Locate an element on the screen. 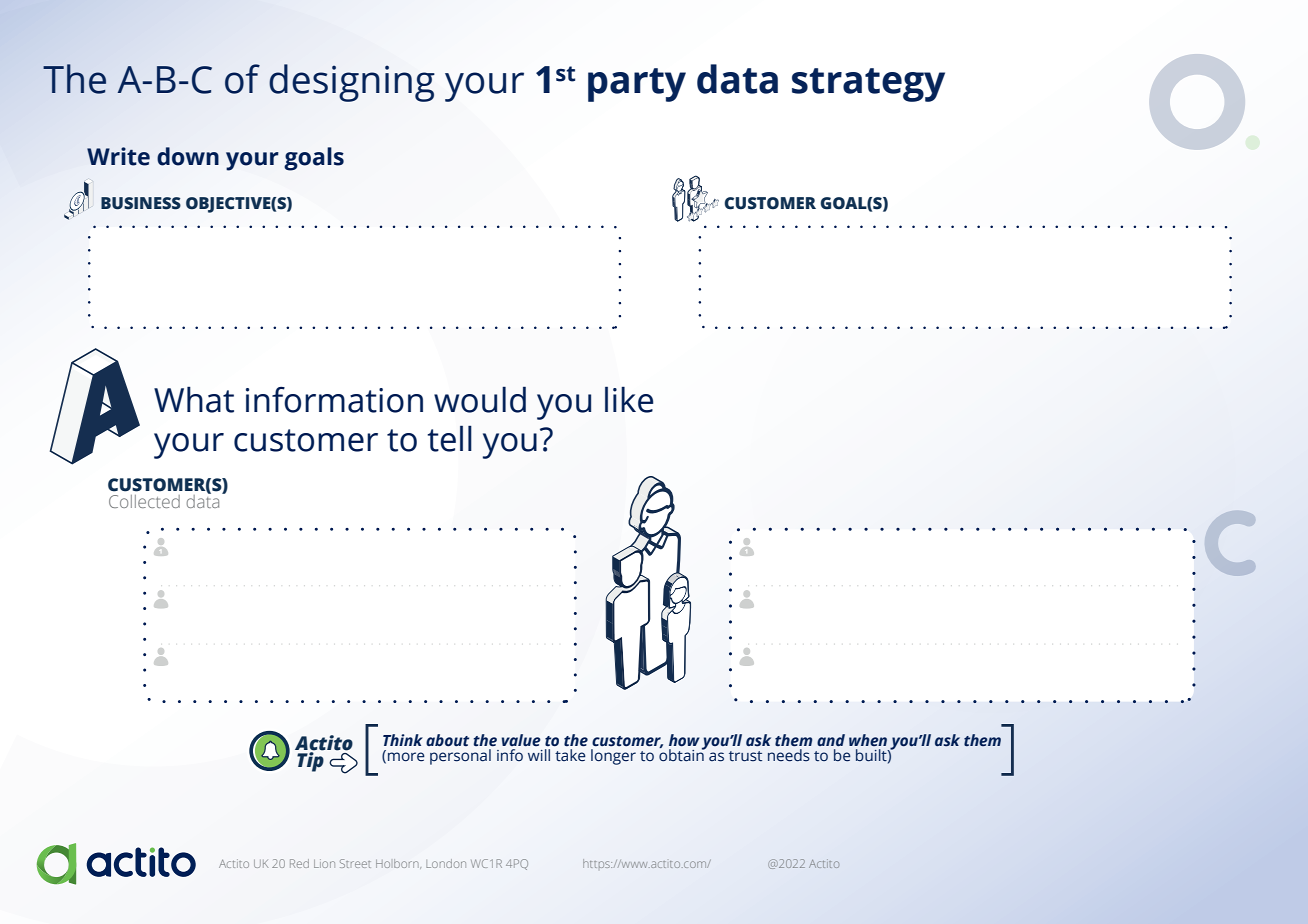 The width and height of the screenshot is (1308, 924). and is located at coordinates (831, 740).
